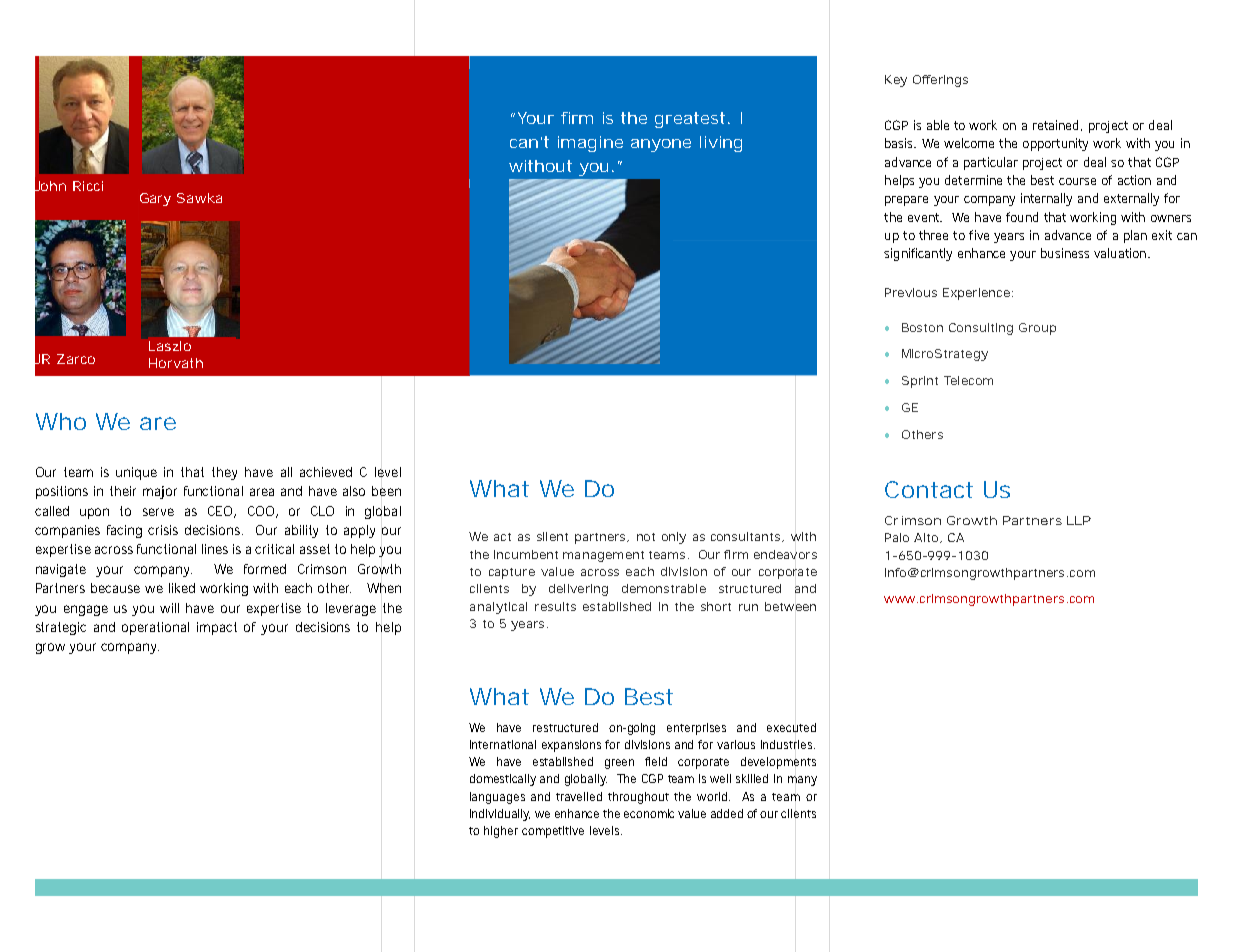  I want to click on Ricci, so click(88, 186).
